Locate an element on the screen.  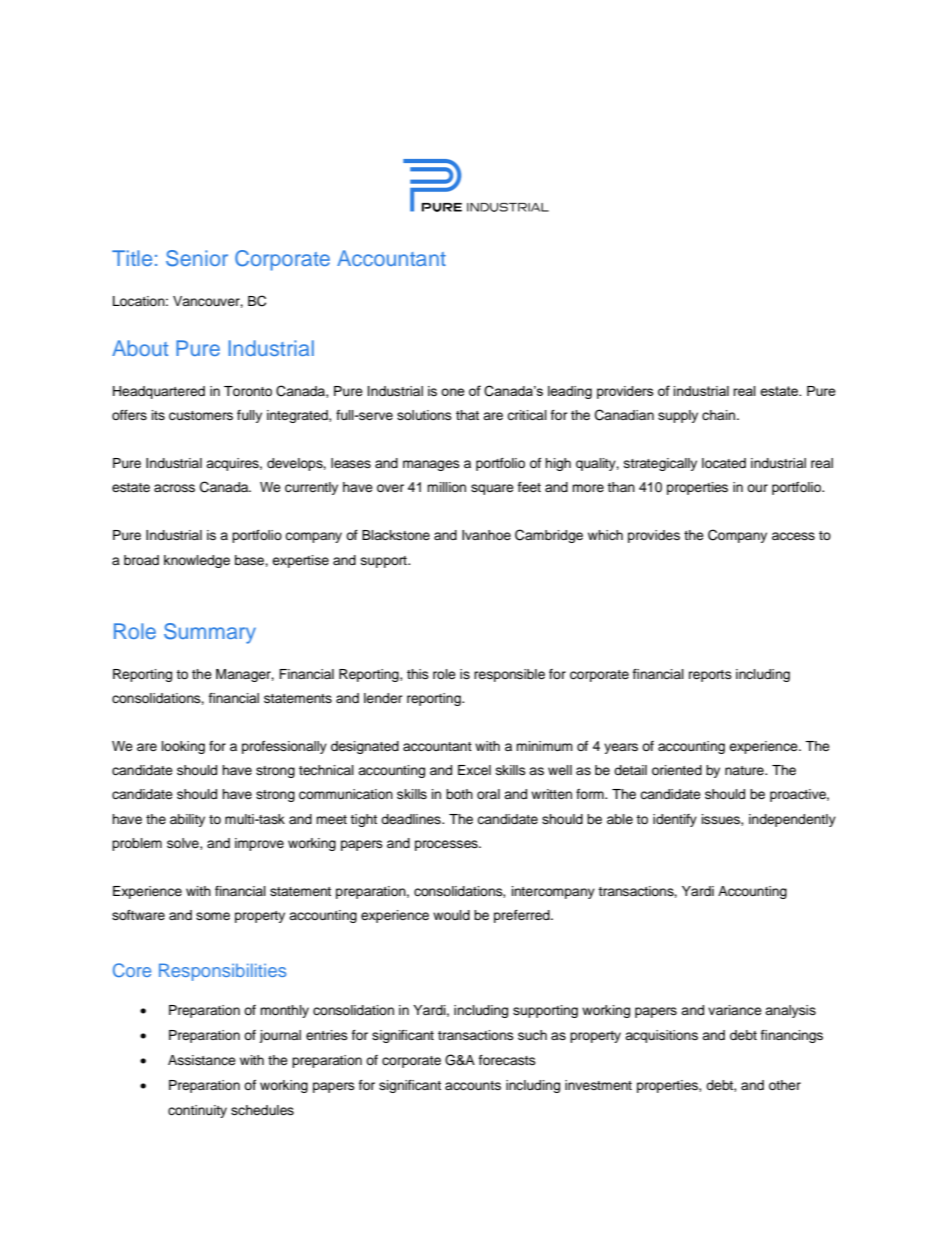
providers is located at coordinates (625, 392).
